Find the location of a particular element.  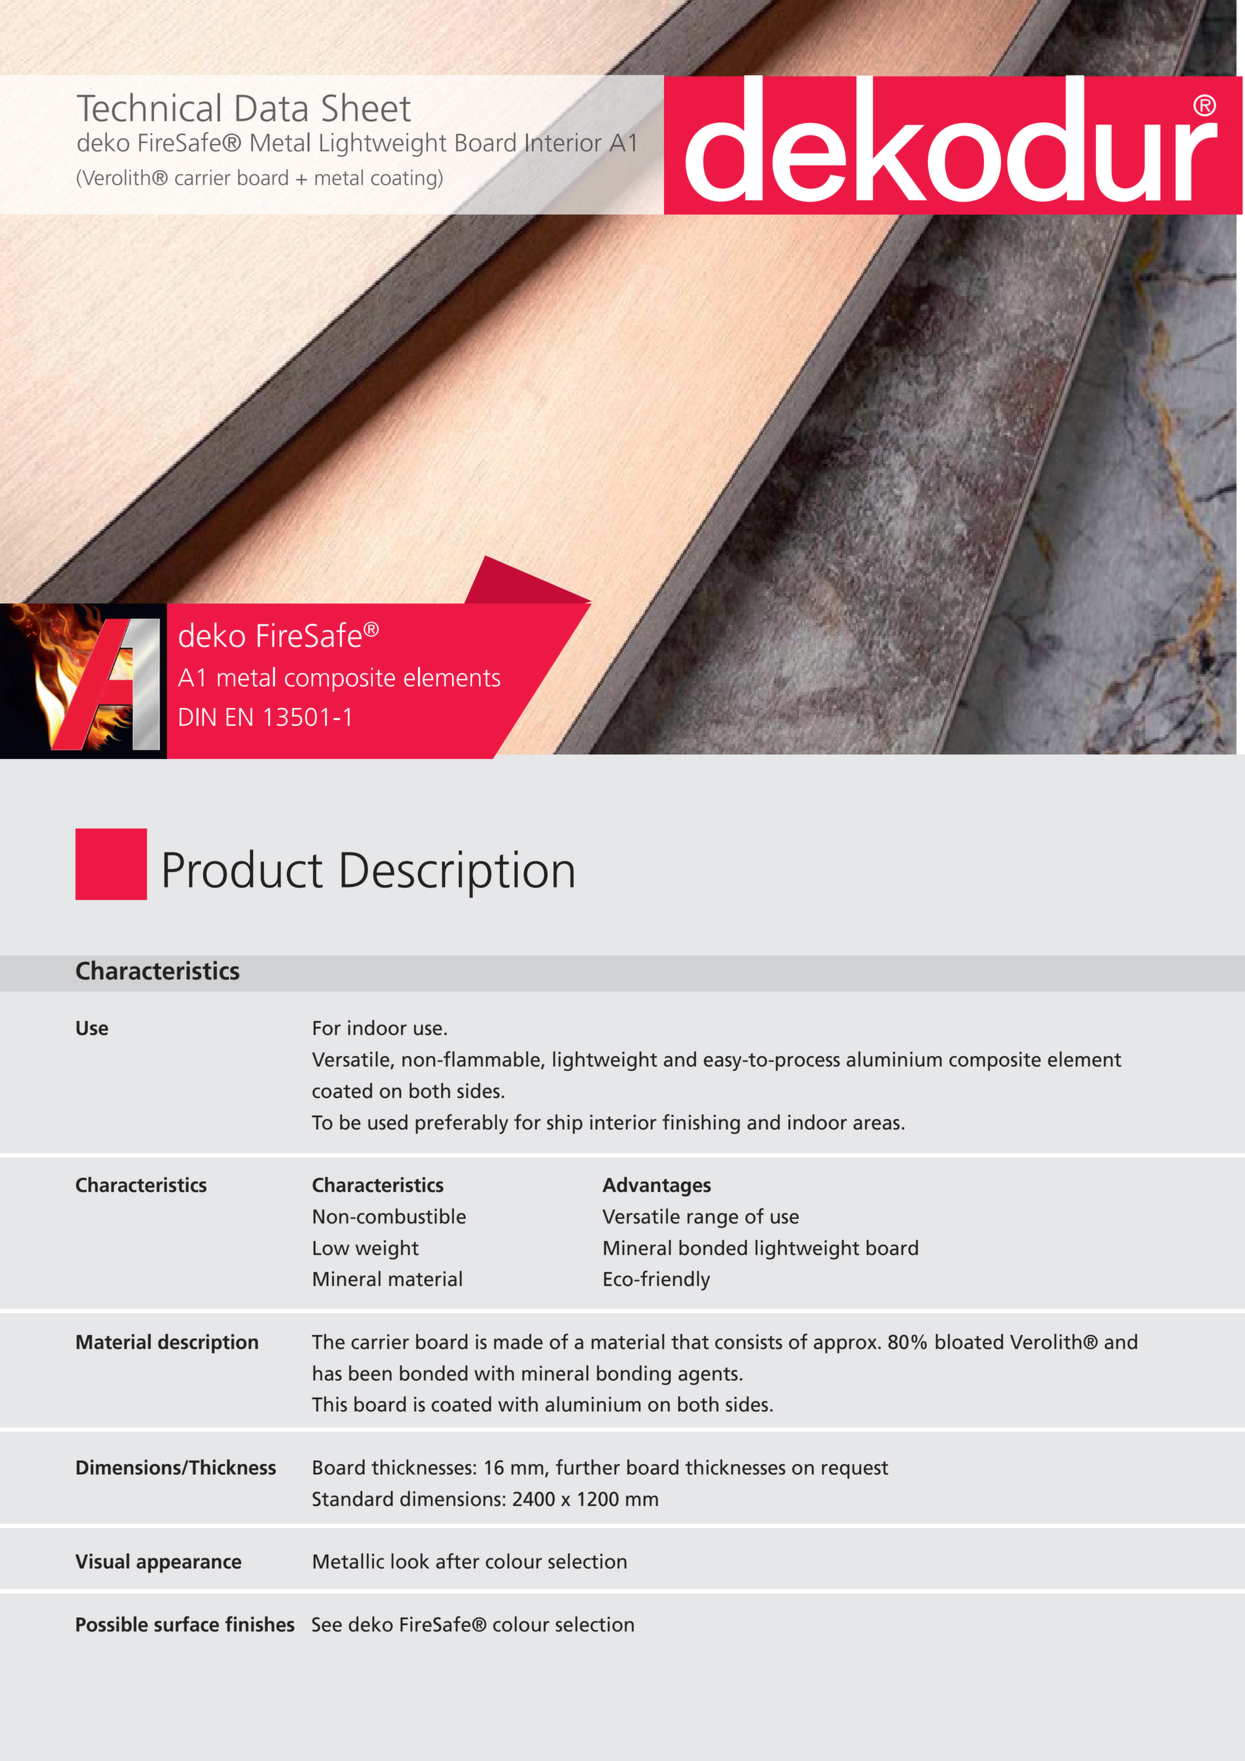

after is located at coordinates (458, 1561).
